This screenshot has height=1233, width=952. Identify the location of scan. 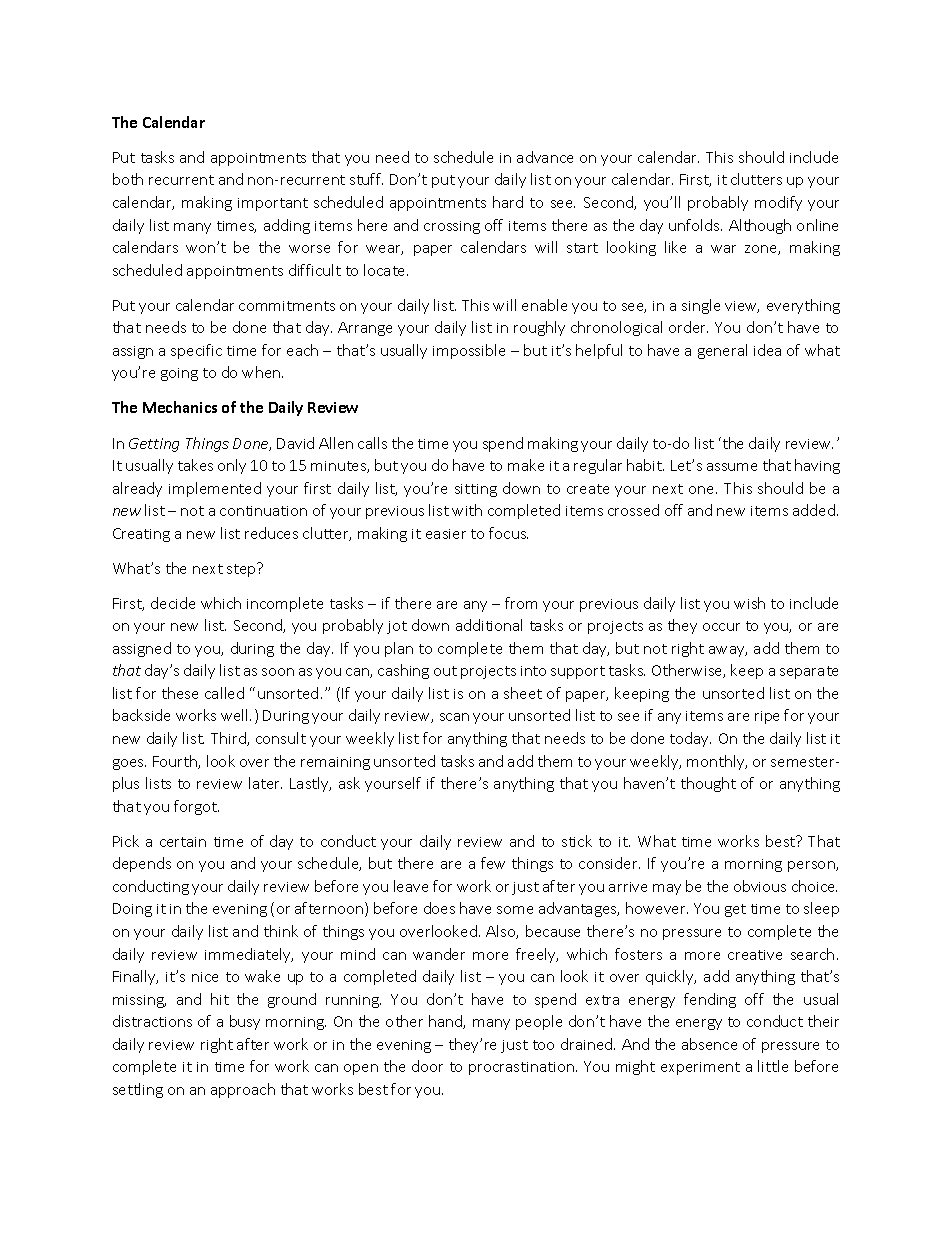
(454, 717).
